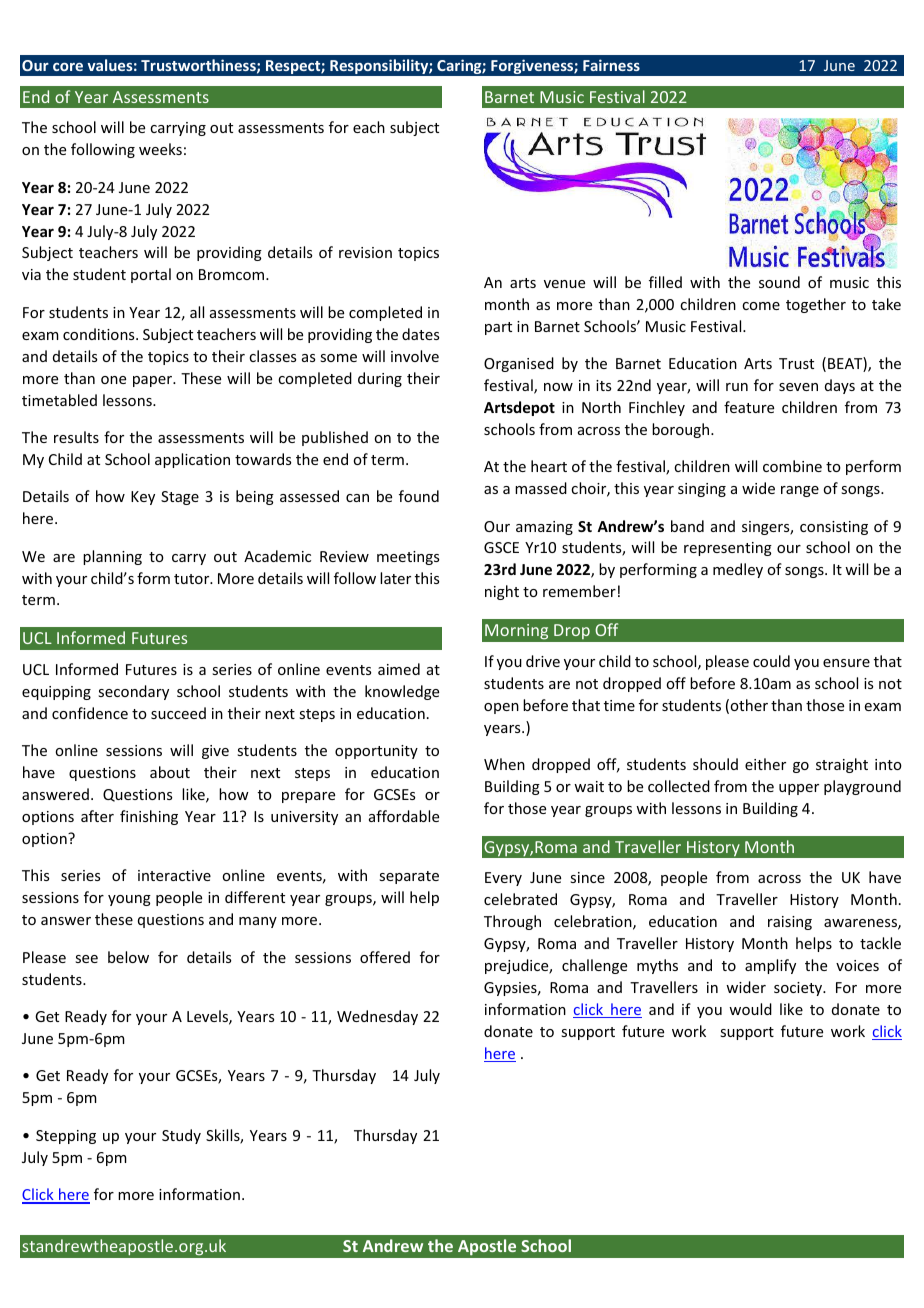 Image resolution: width=924 pixels, height=1308 pixels. I want to click on results, so click(76, 437).
